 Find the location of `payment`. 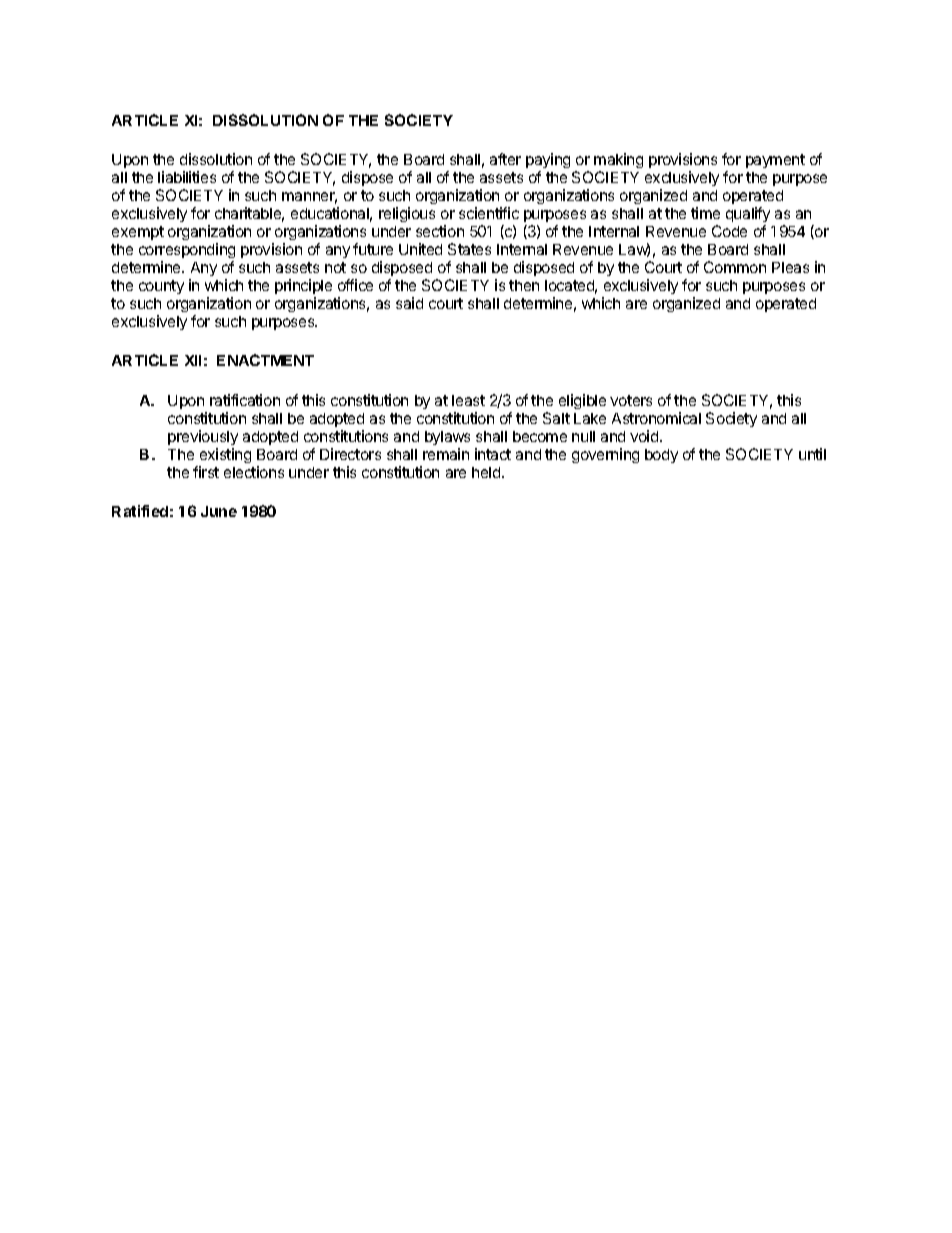

payment is located at coordinates (775, 161).
